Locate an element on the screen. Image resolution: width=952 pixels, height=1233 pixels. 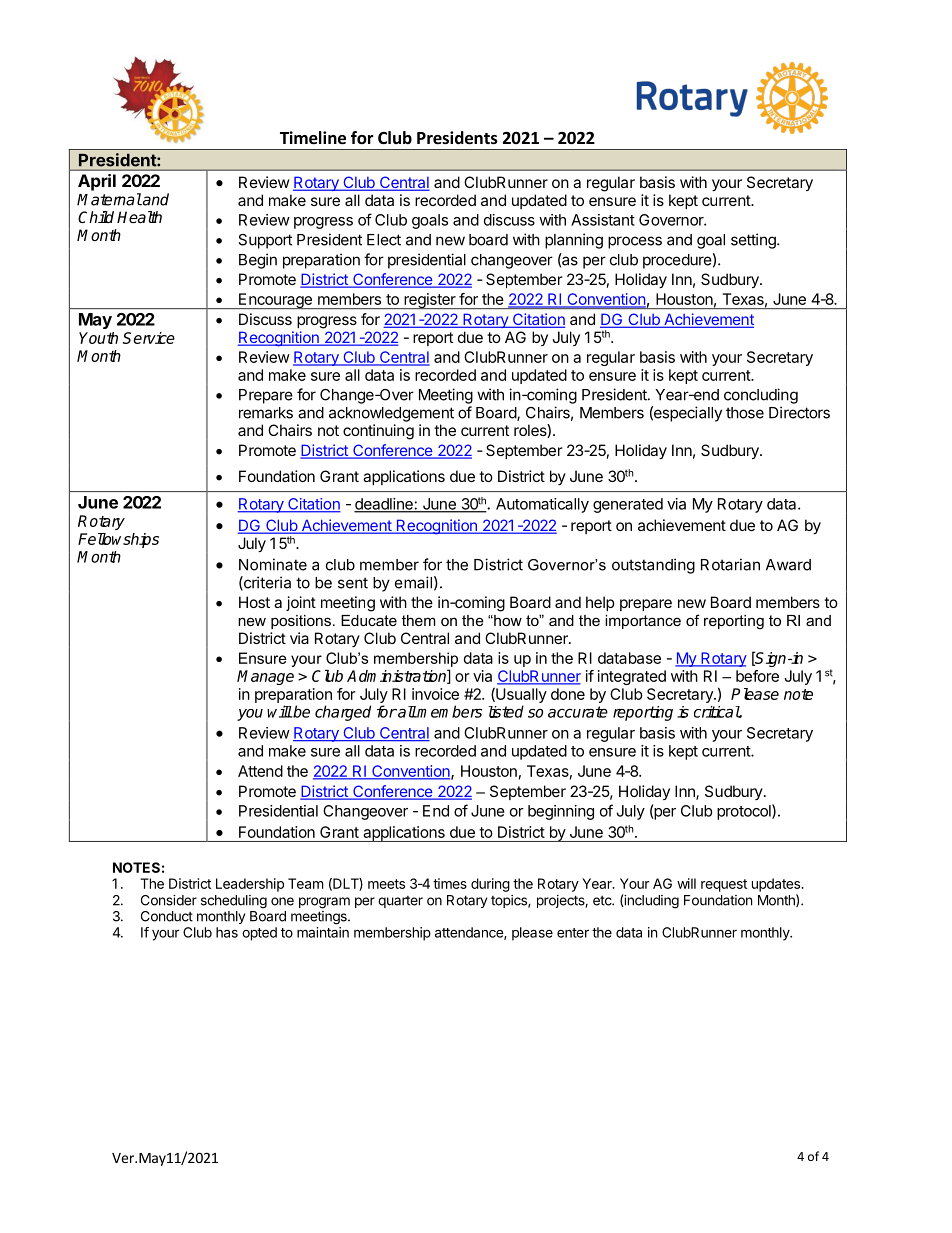
Conduct is located at coordinates (167, 916).
